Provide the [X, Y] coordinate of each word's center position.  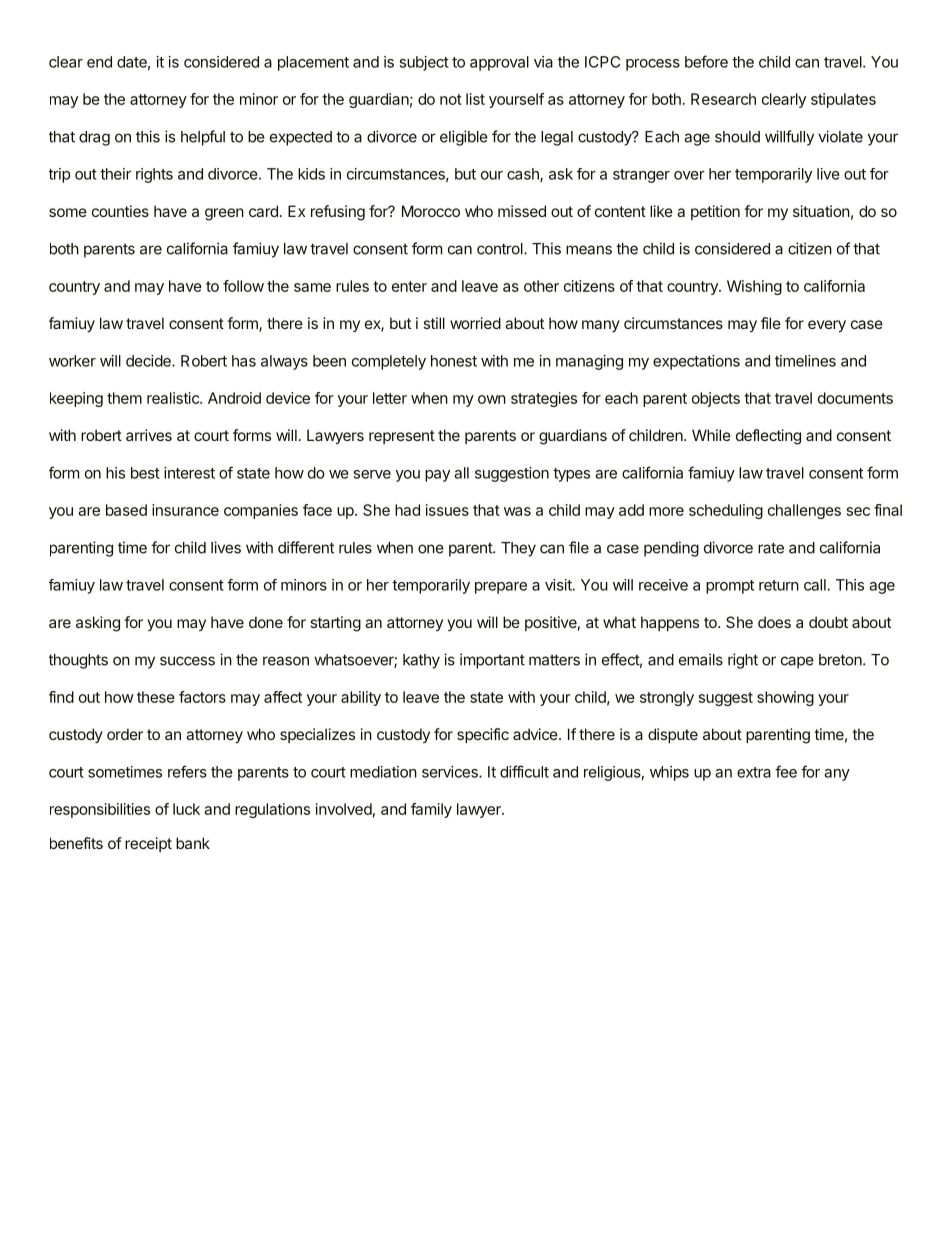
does [774, 622]
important [492, 661]
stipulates [843, 100]
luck [186, 809]
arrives [149, 435]
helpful [203, 138]
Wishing [754, 287]
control [501, 249]
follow [243, 286]
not [451, 99]
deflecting [768, 437]
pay [437, 476]
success [187, 661]
